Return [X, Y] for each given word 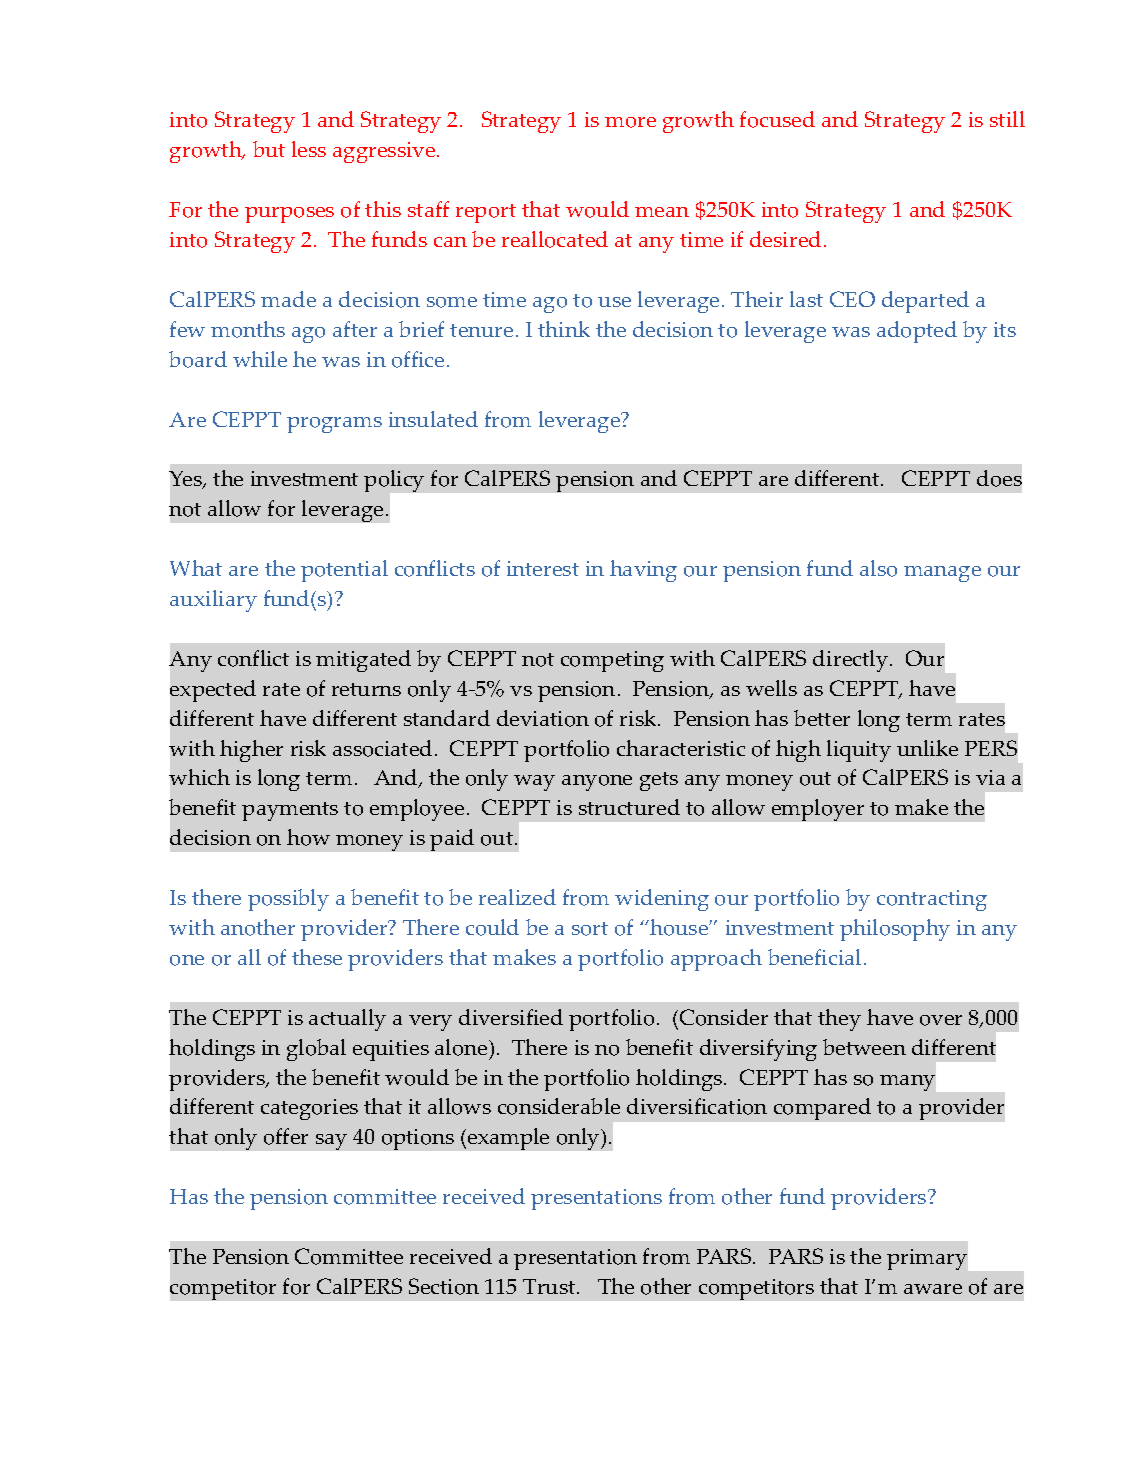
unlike [927, 748]
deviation [543, 718]
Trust [550, 1286]
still [1007, 119]
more [630, 122]
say [331, 1142]
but [269, 149]
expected [213, 691]
